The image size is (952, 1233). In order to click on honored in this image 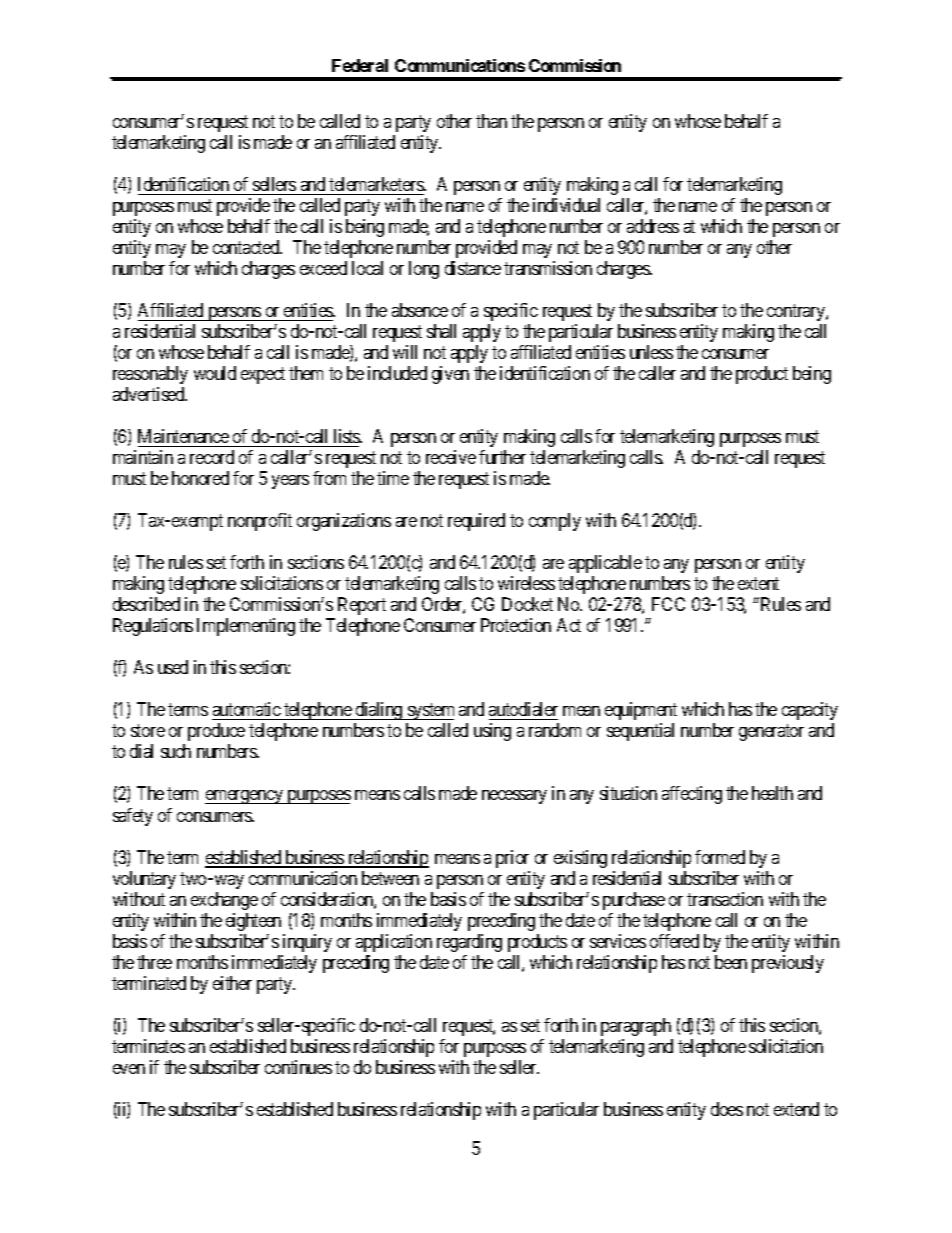, I will do `click(200, 478)`.
